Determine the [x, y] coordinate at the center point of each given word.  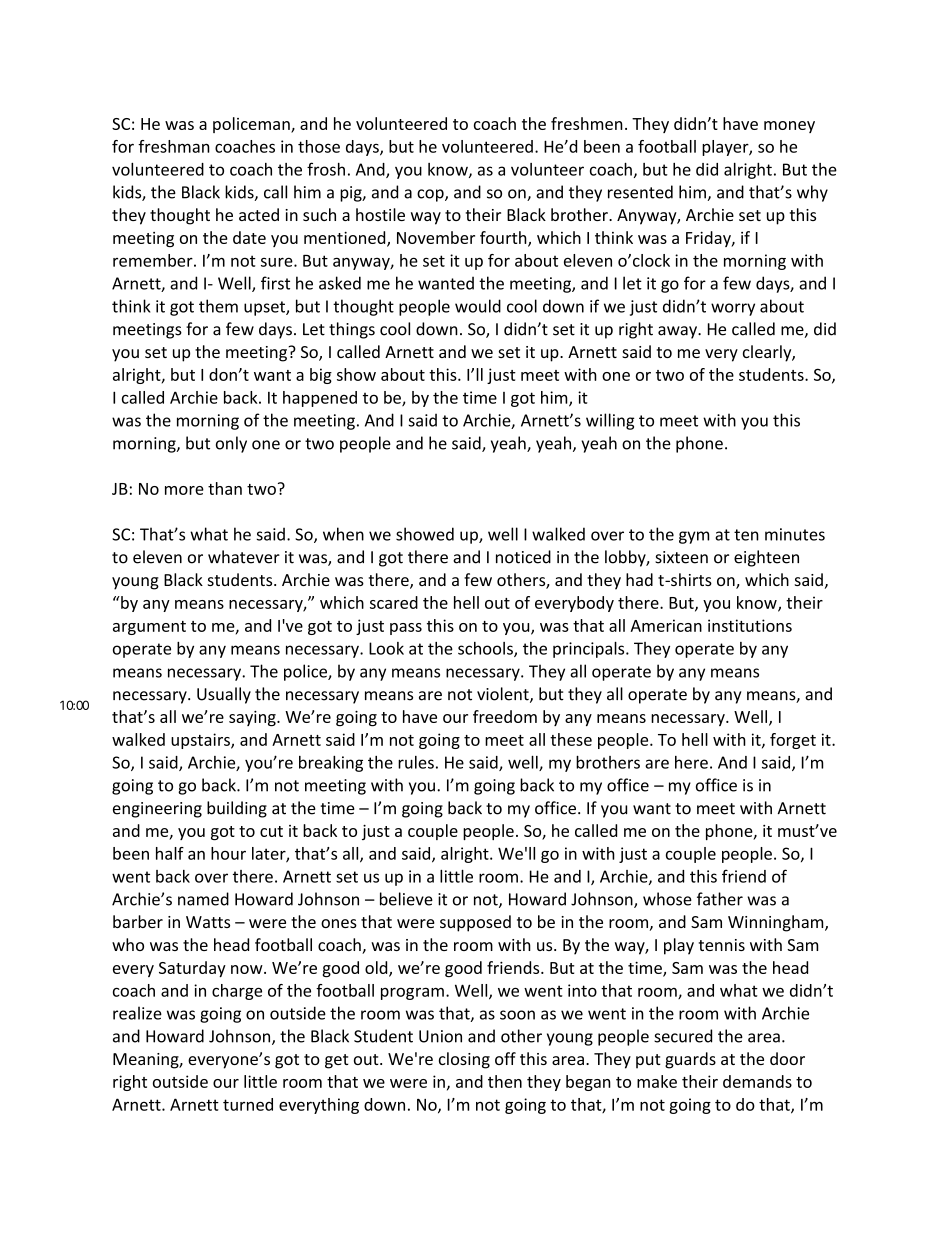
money [789, 127]
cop [431, 195]
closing [464, 1060]
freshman [174, 146]
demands [757, 1081]
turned [248, 1104]
